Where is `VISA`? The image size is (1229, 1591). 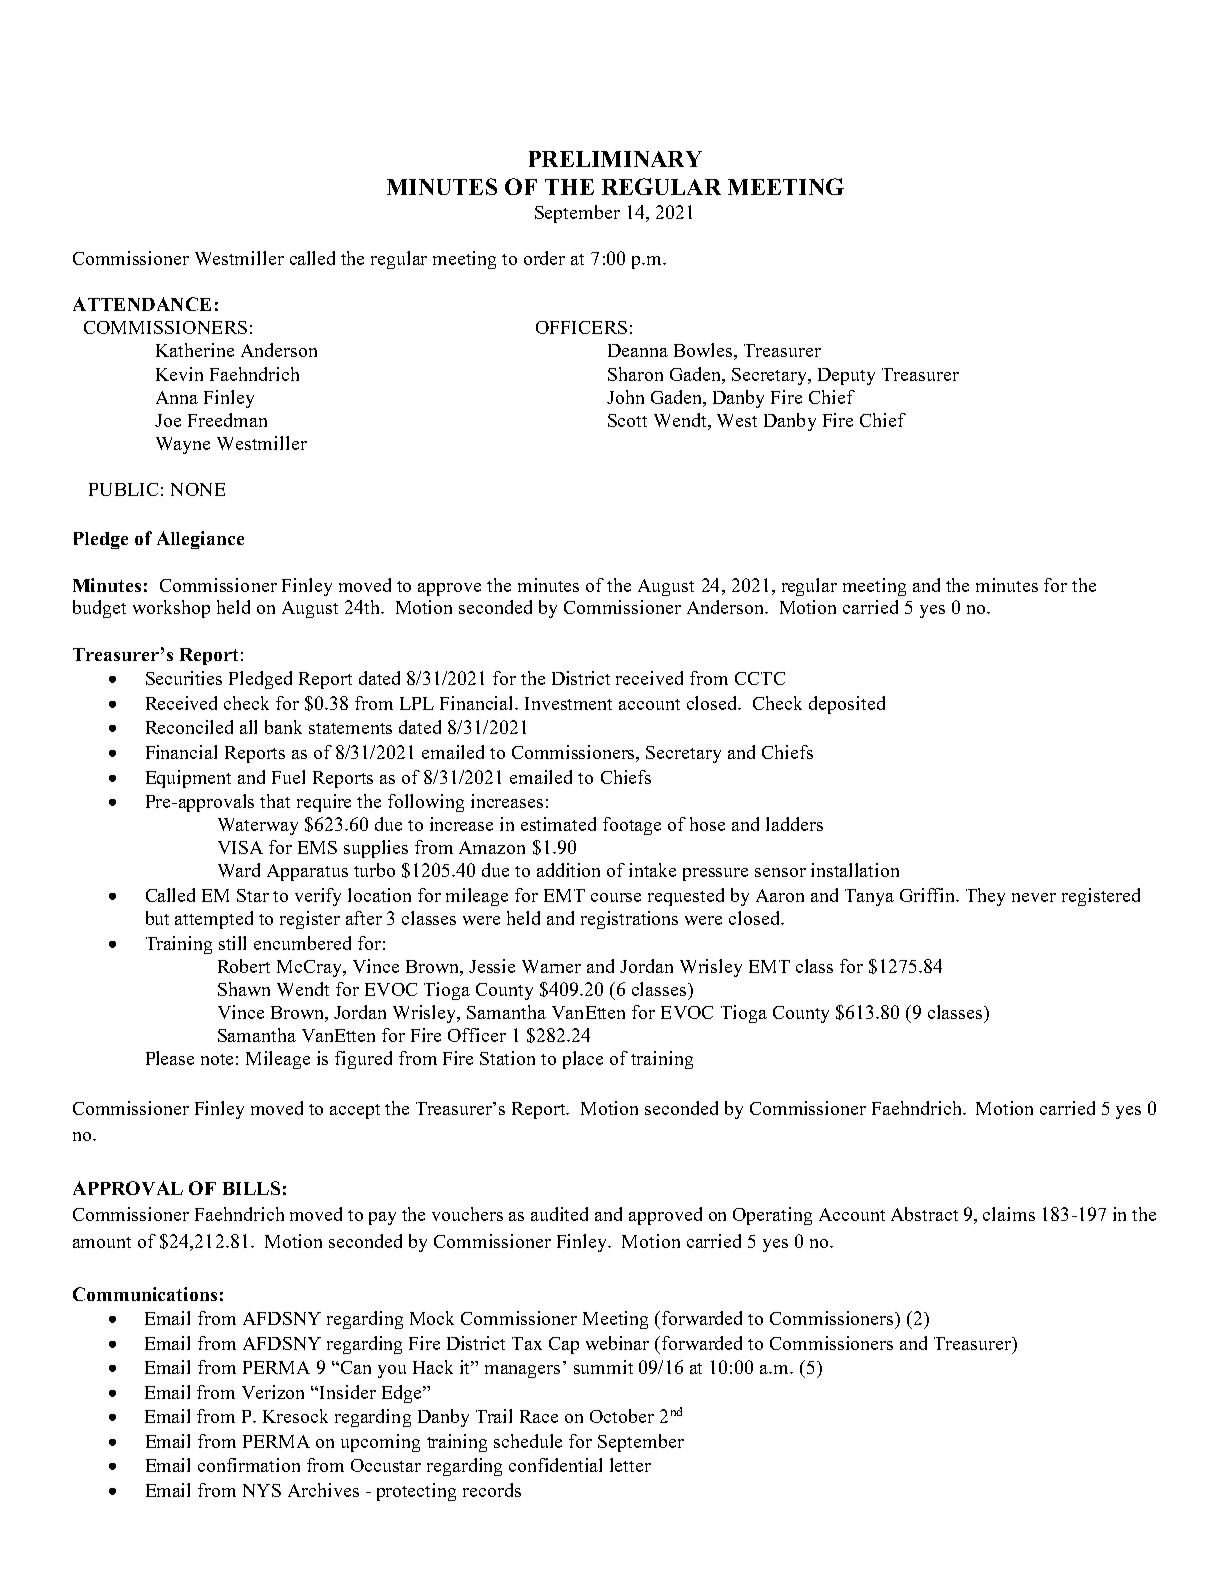
VISA is located at coordinates (240, 847).
